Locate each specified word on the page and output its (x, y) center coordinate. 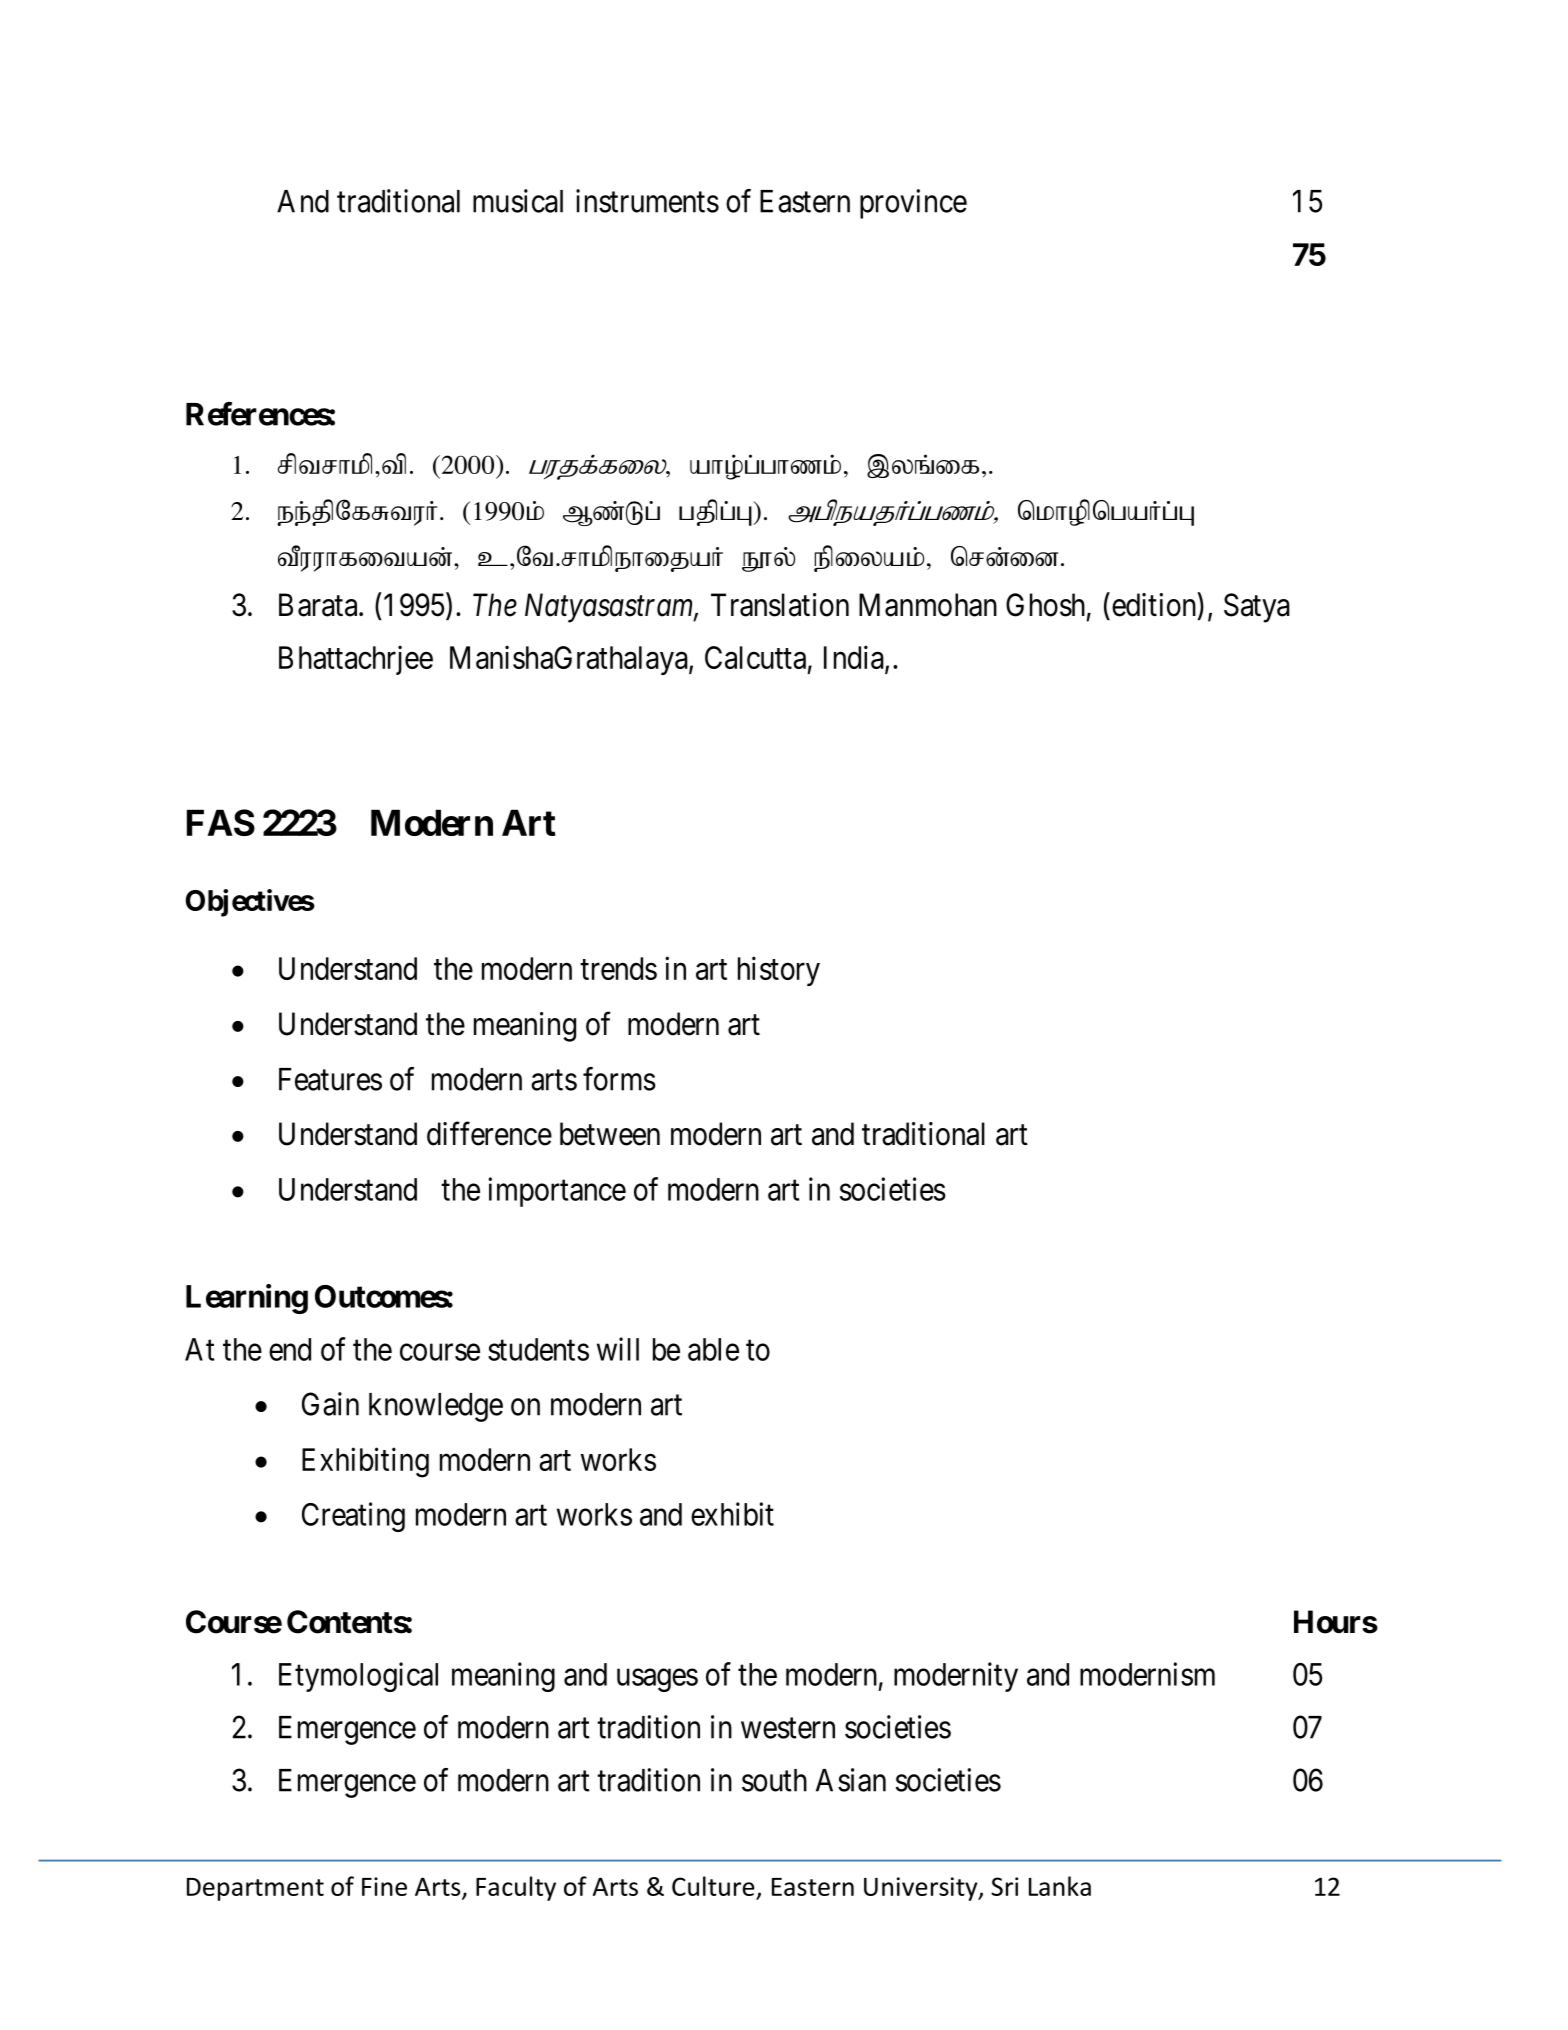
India (855, 658)
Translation (780, 605)
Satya (1257, 608)
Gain (330, 1404)
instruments (647, 201)
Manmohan (928, 605)
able (713, 1349)
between (610, 1134)
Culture (714, 1887)
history (779, 971)
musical (518, 201)
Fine (384, 1886)
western (788, 1728)
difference (489, 1134)
